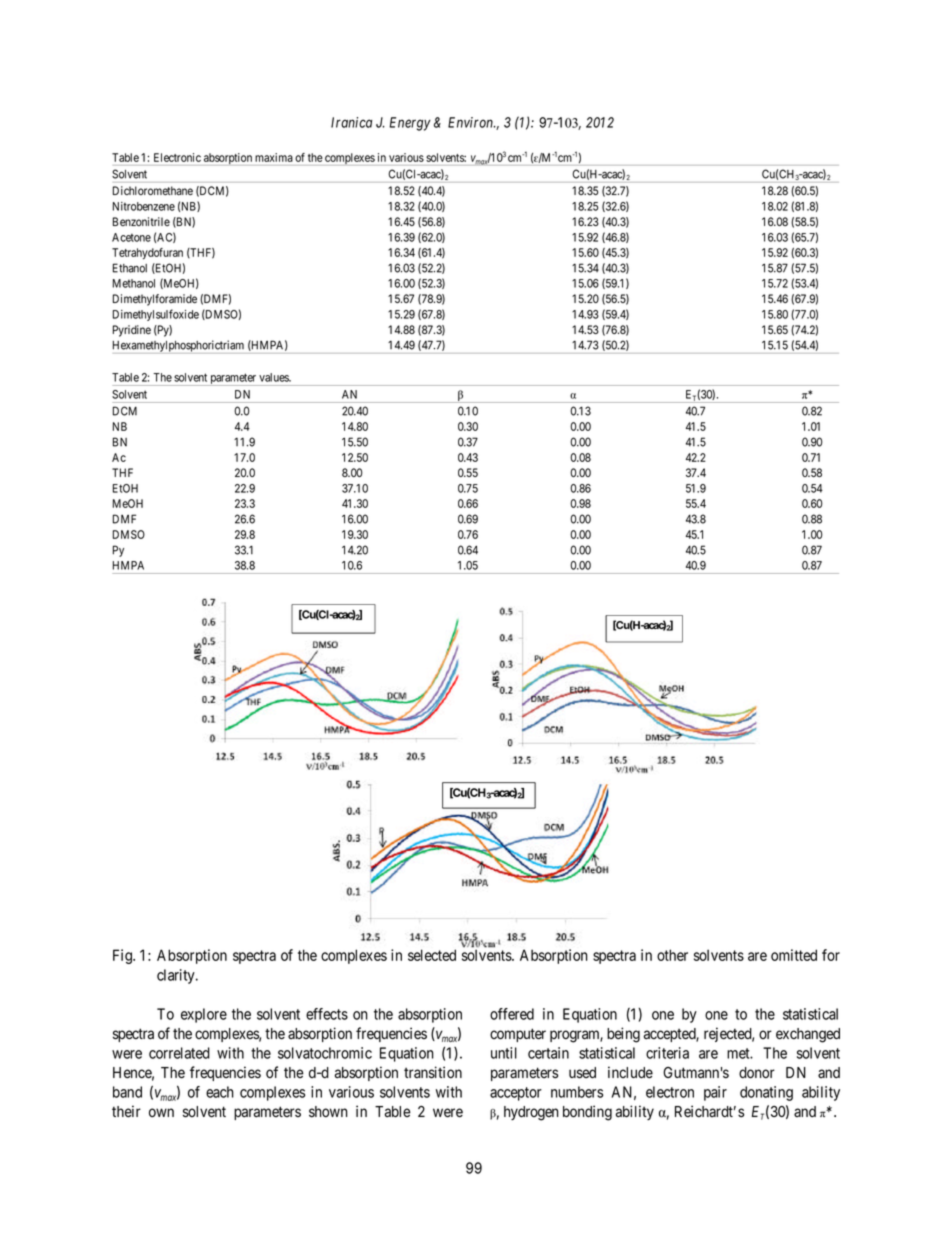 The image size is (952, 1233). I want to click on Environ, so click(471, 122).
